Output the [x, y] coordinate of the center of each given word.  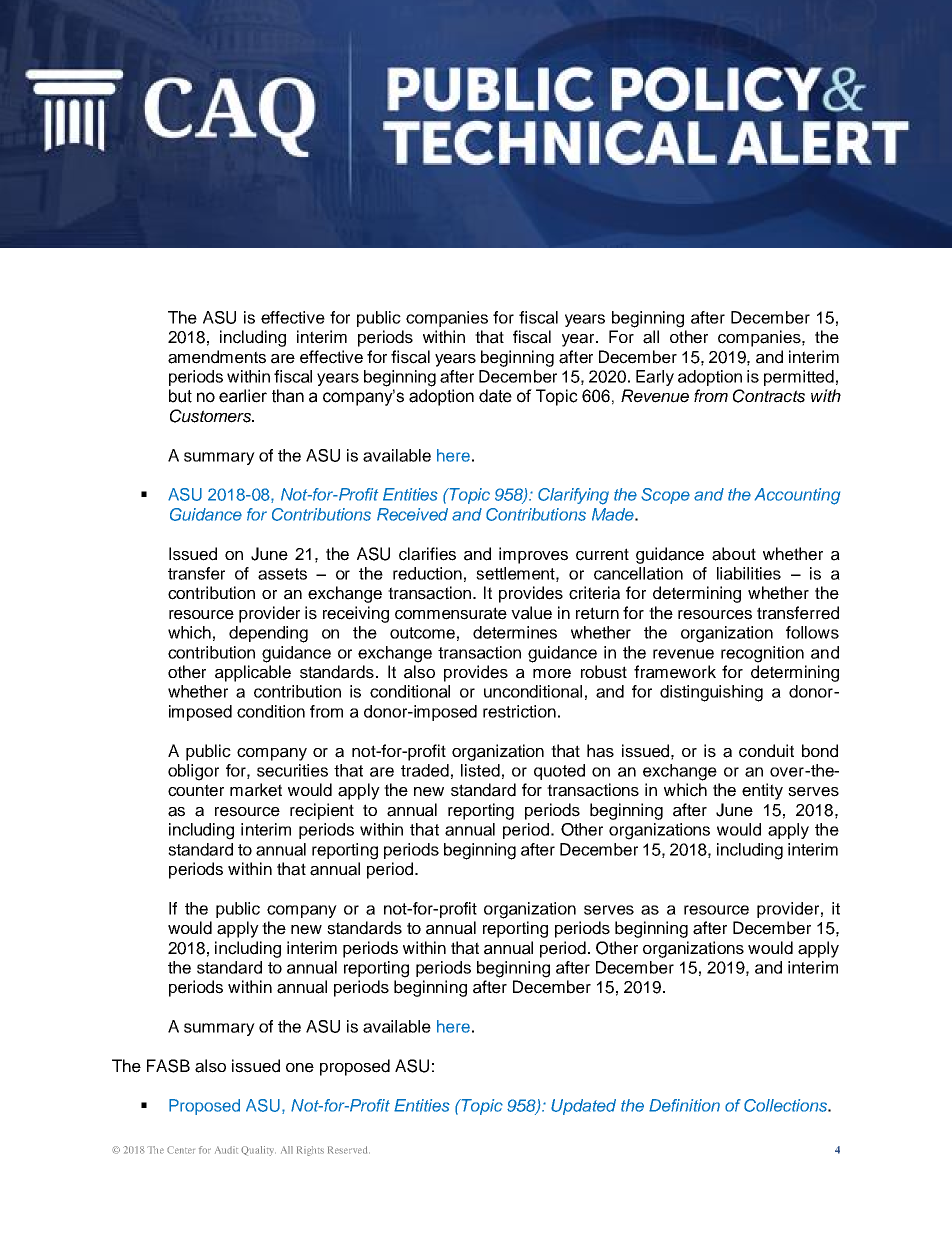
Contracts [769, 396]
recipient [322, 811]
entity [762, 791]
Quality [258, 1151]
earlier [243, 396]
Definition [684, 1105]
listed [480, 770]
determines [515, 632]
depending [268, 634]
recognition [762, 654]
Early [655, 378]
